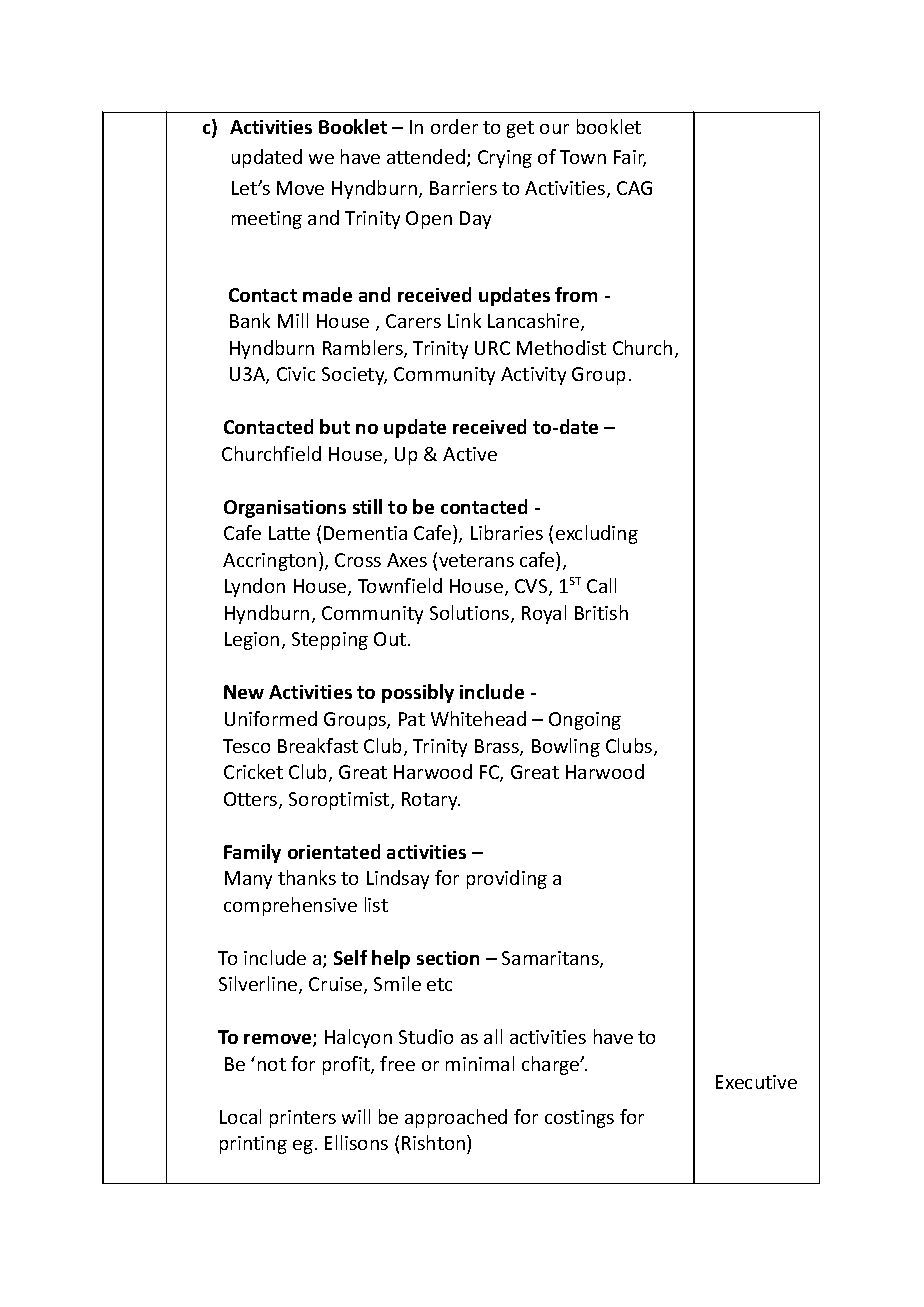 Image resolution: width=924 pixels, height=1307 pixels. I want to click on British, so click(601, 612).
